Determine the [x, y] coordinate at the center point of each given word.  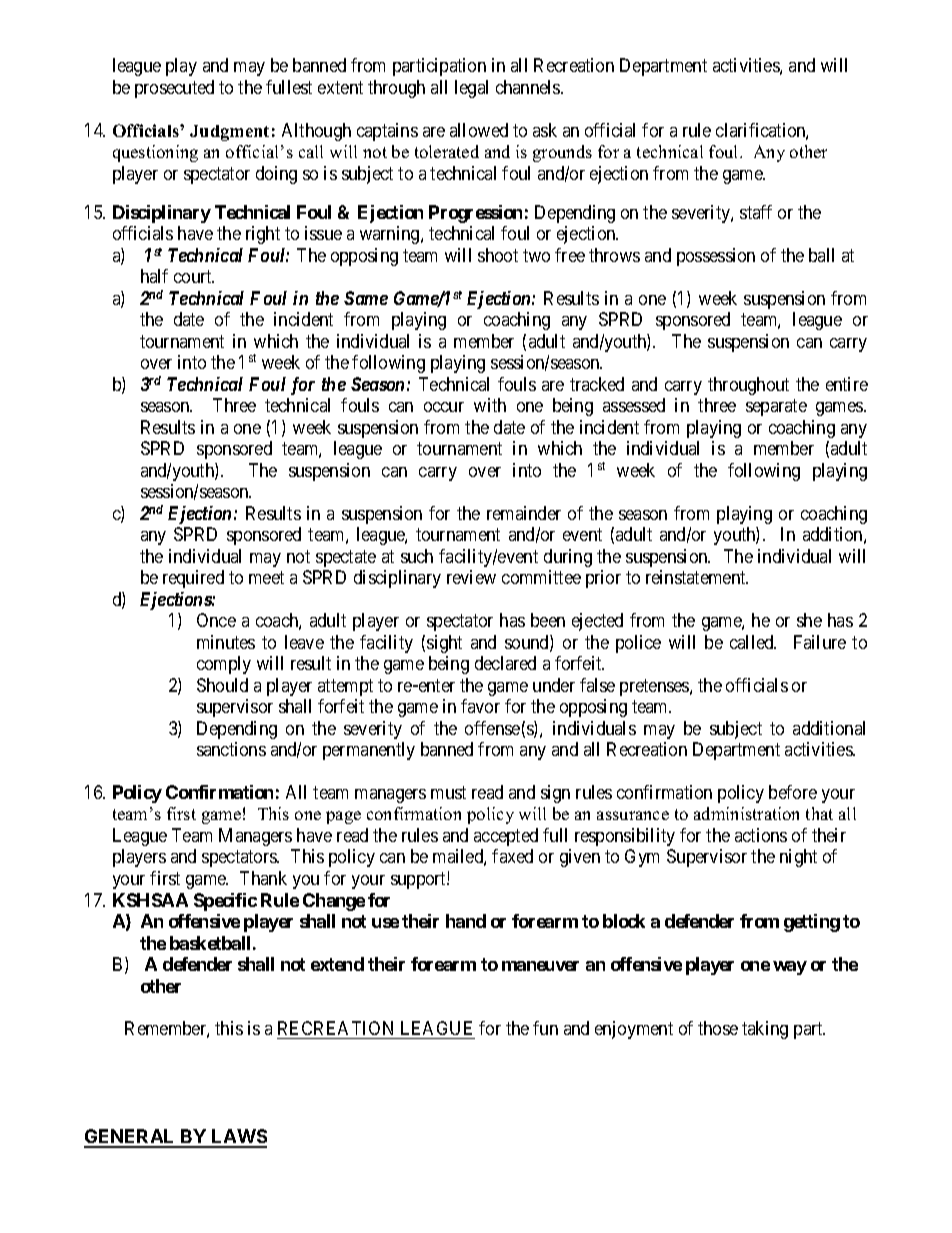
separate [776, 407]
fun [545, 1028]
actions [761, 835]
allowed [479, 130]
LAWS [238, 1138]
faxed [512, 856]
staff [756, 212]
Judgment [229, 133]
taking [765, 1030]
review [471, 577]
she [809, 620]
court [194, 277]
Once [216, 620]
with [490, 405]
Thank [263, 878]
